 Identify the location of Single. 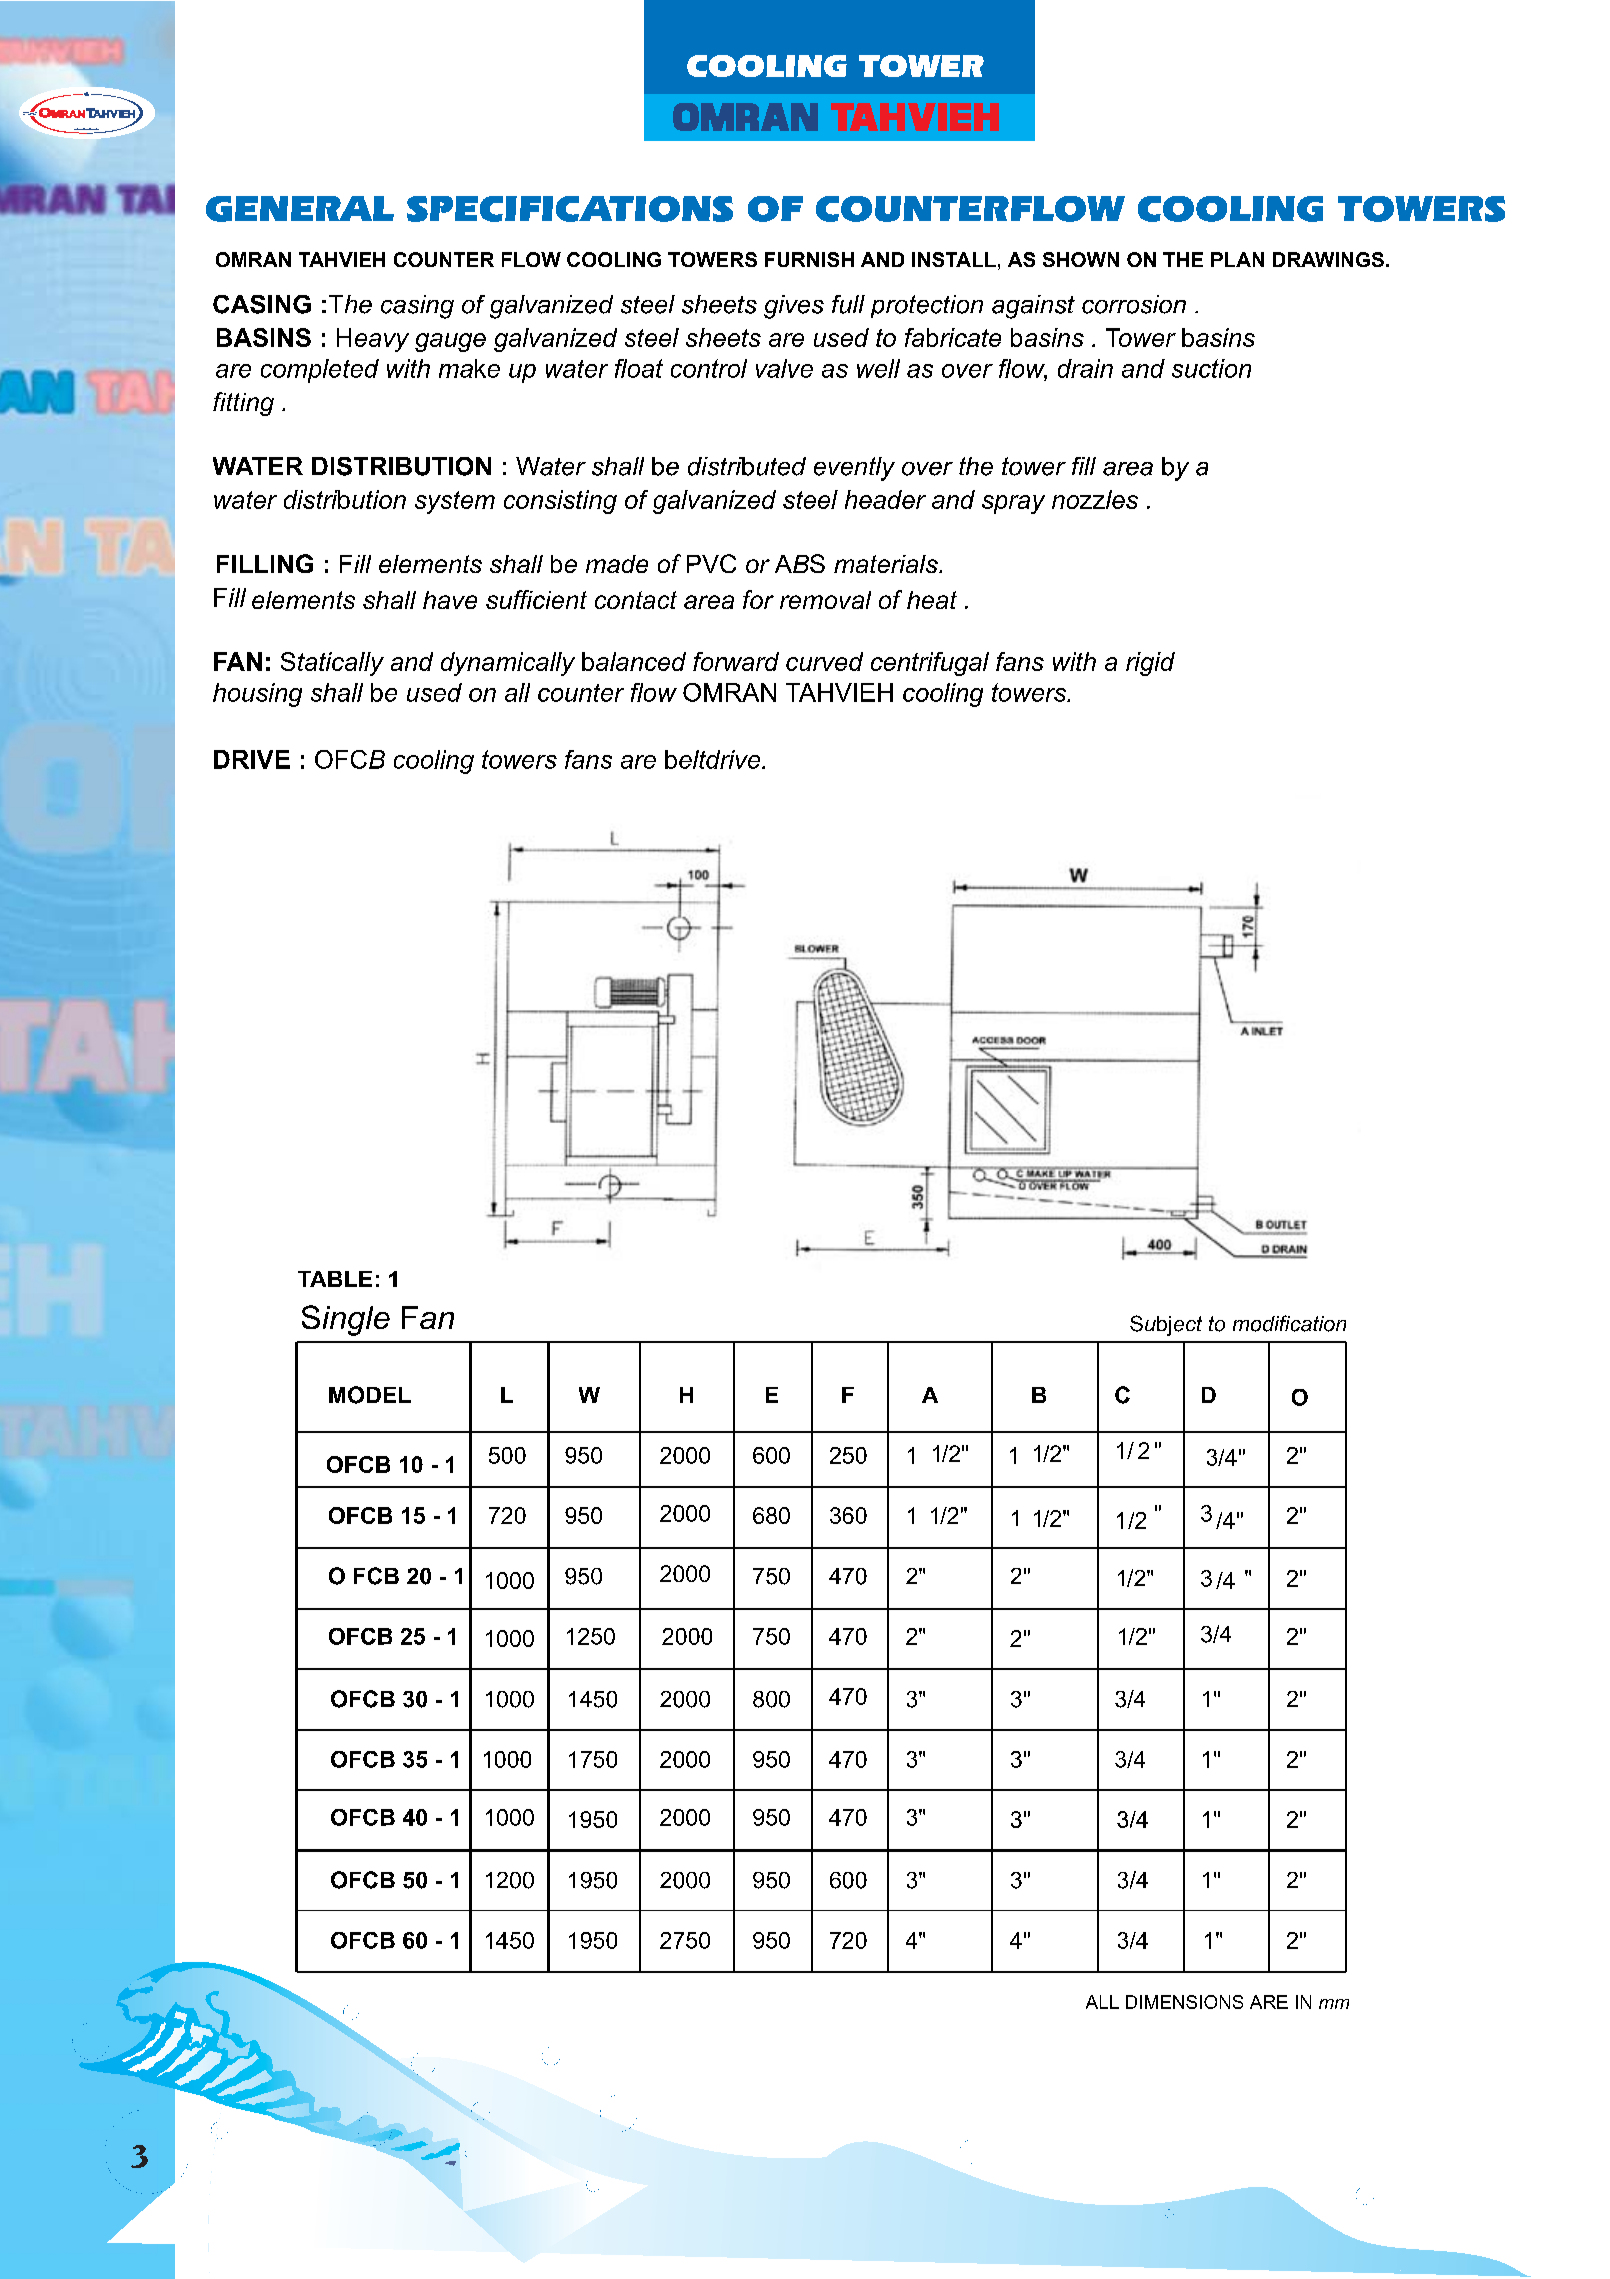
(346, 1320).
